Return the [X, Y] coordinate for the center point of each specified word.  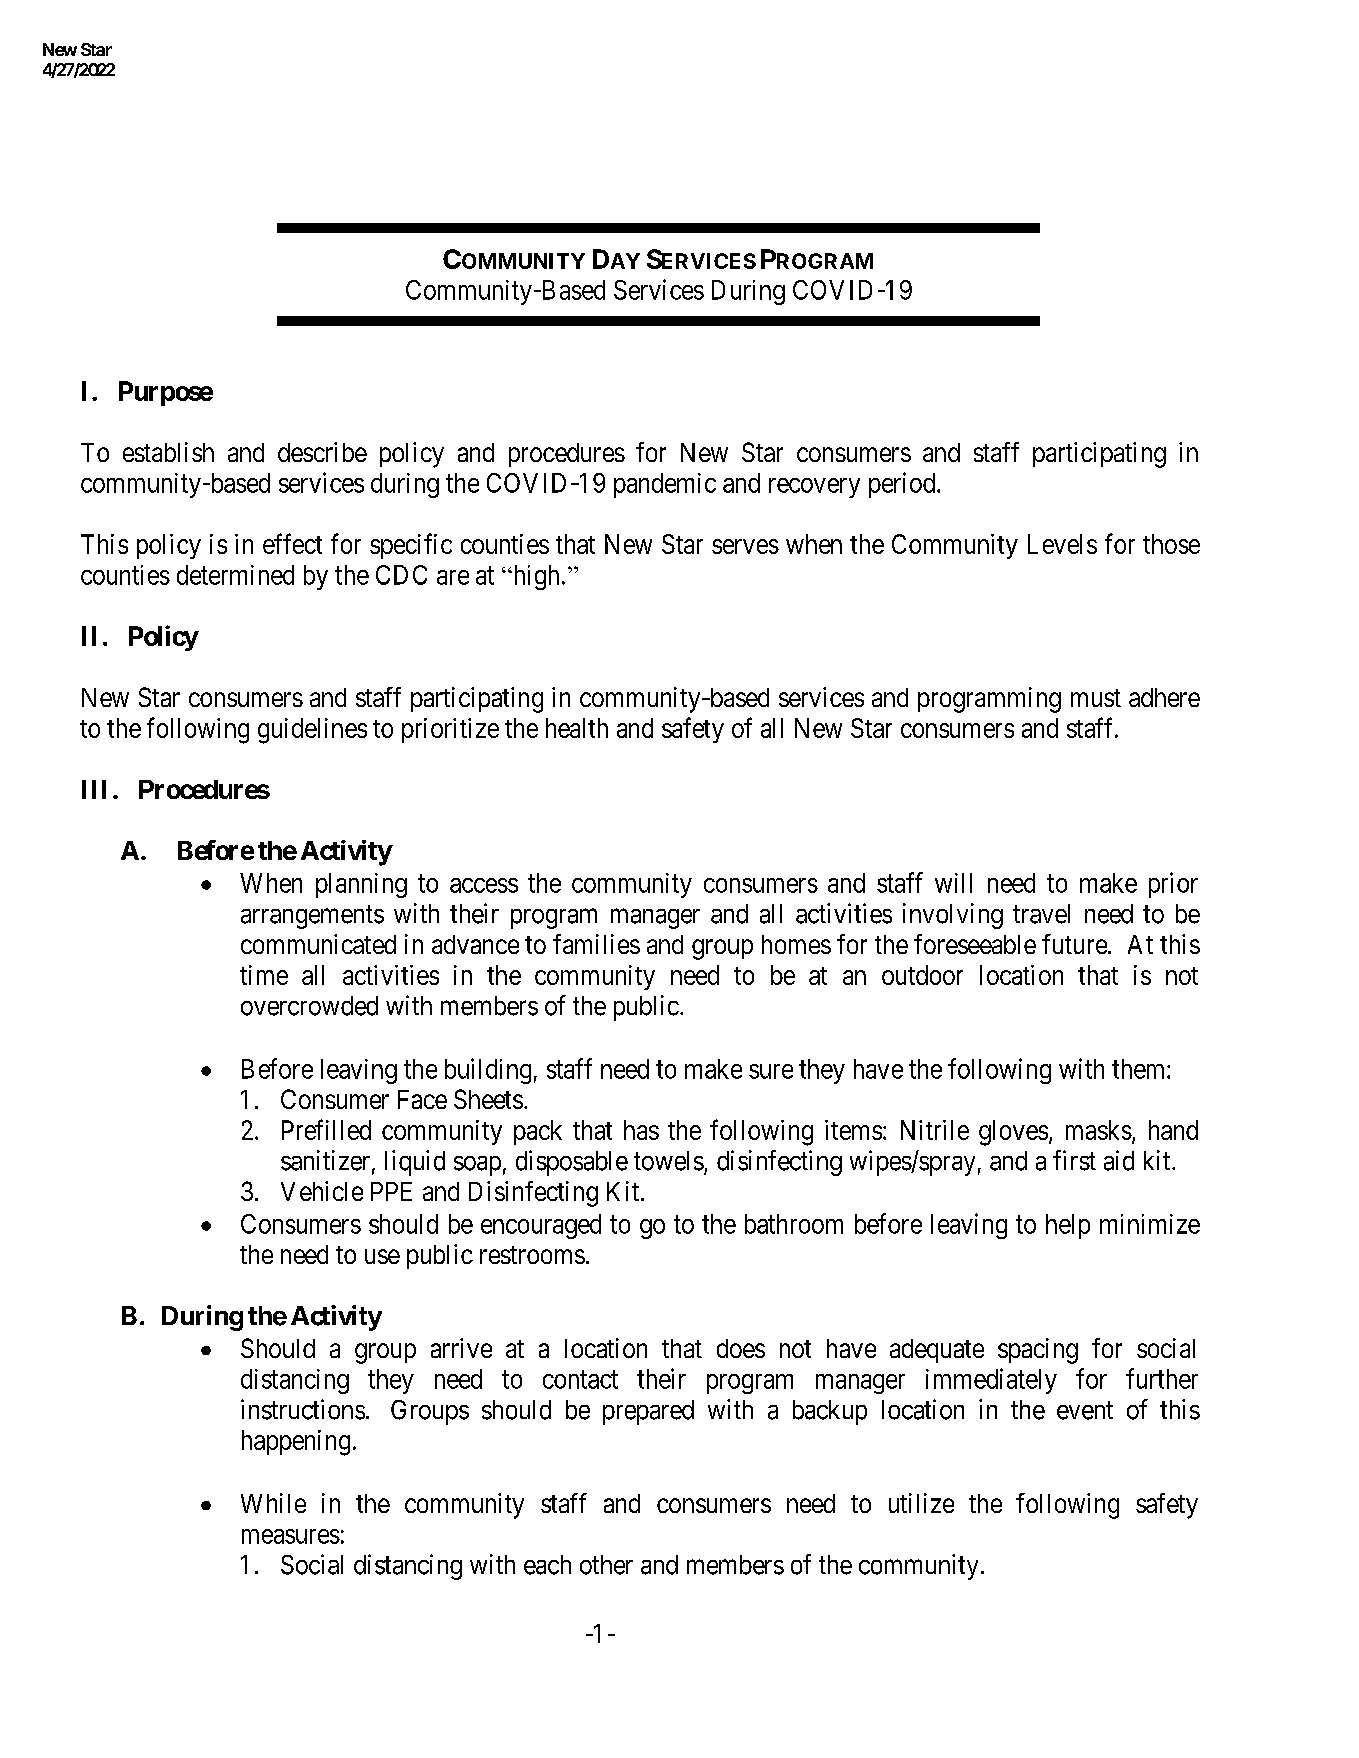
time [264, 975]
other [606, 1565]
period [903, 485]
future [1074, 944]
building [488, 1071]
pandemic [665, 485]
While [273, 1503]
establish [168, 452]
